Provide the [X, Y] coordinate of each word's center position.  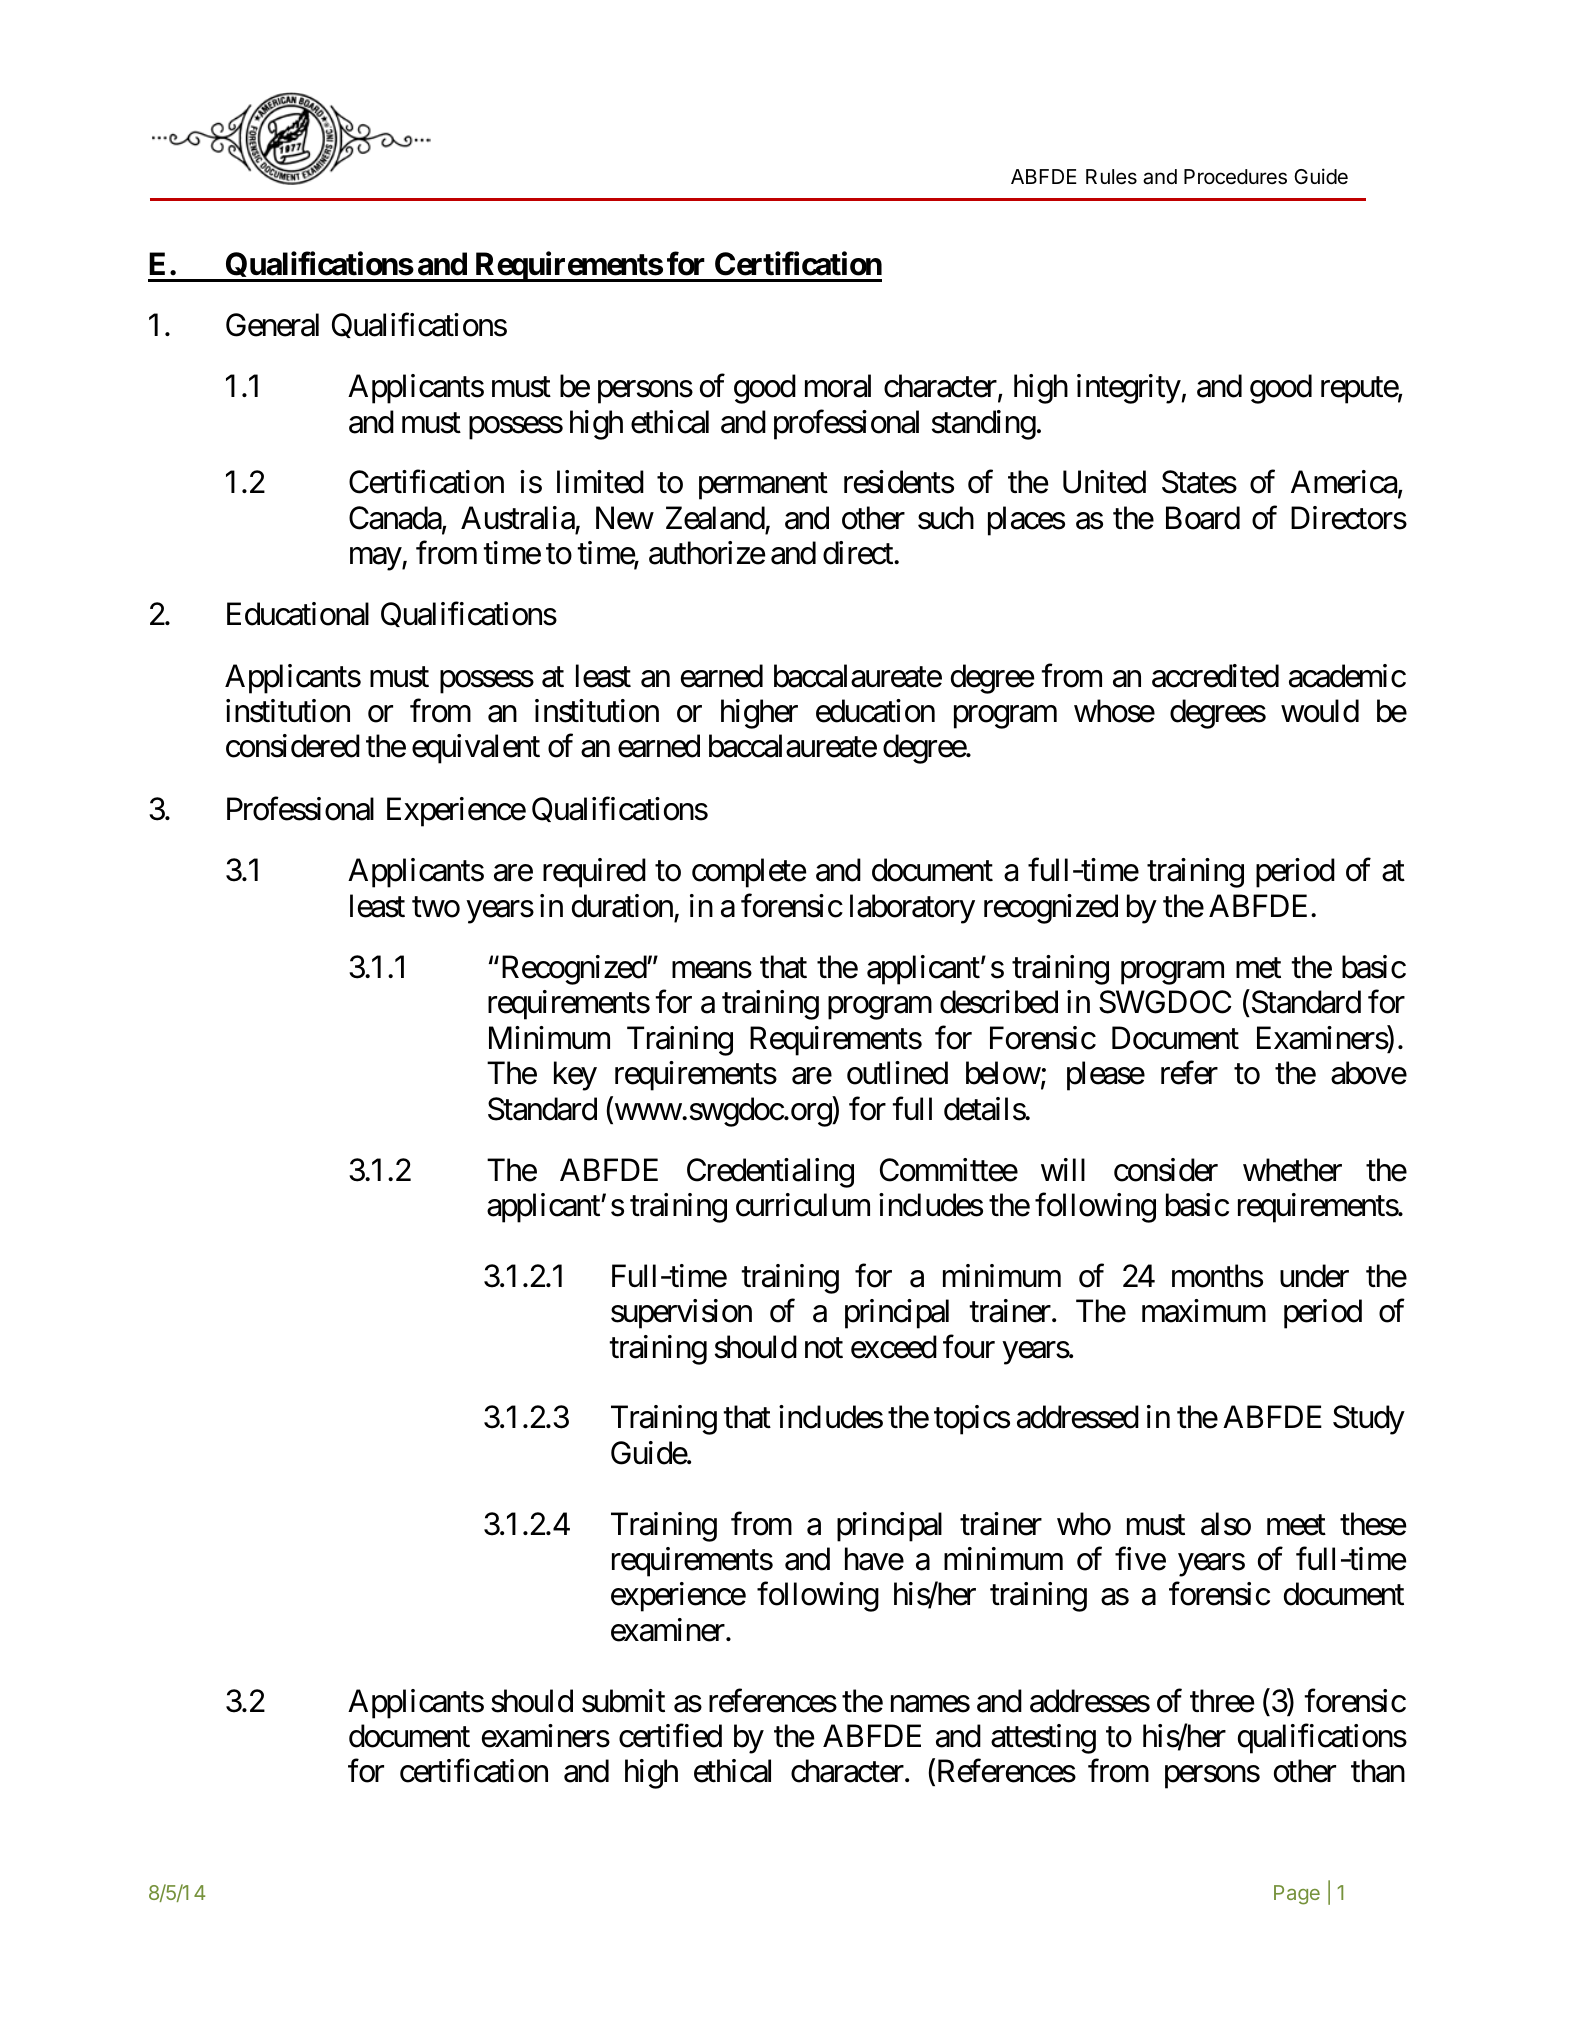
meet [1296, 1525]
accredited [1215, 676]
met [1258, 968]
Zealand [715, 518]
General [272, 325]
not [824, 1348]
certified [670, 1736]
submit [623, 1701]
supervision [681, 1314]
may [376, 559]
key [575, 1076]
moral [838, 386]
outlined [897, 1073]
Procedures [1235, 177]
